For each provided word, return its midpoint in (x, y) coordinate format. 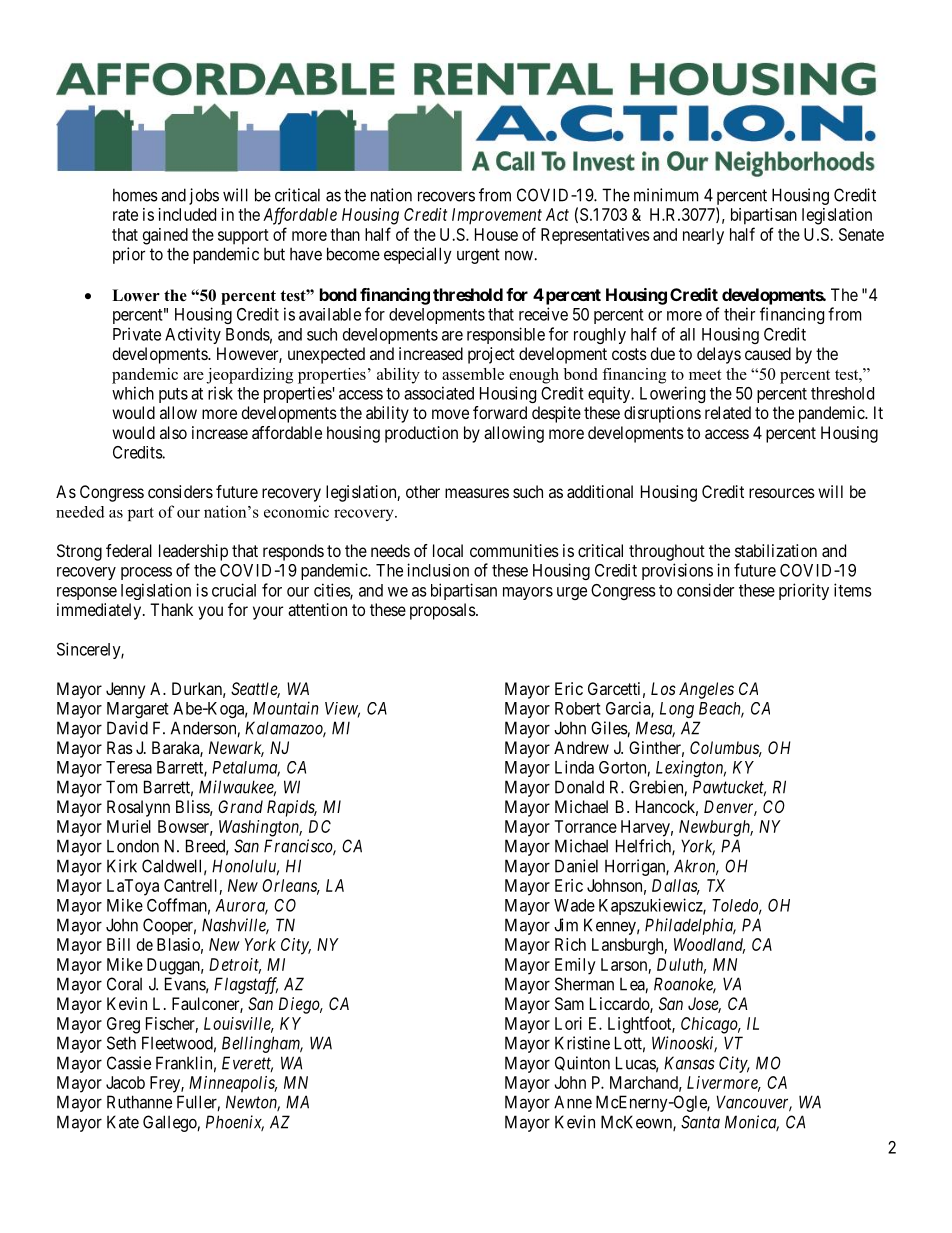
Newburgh (716, 828)
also (173, 432)
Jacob (125, 1082)
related (728, 412)
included (187, 214)
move (450, 414)
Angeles (706, 690)
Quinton (582, 1063)
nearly (703, 236)
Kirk (122, 866)
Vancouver (754, 1103)
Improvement (497, 216)
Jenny (125, 690)
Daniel (576, 866)
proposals (443, 611)
